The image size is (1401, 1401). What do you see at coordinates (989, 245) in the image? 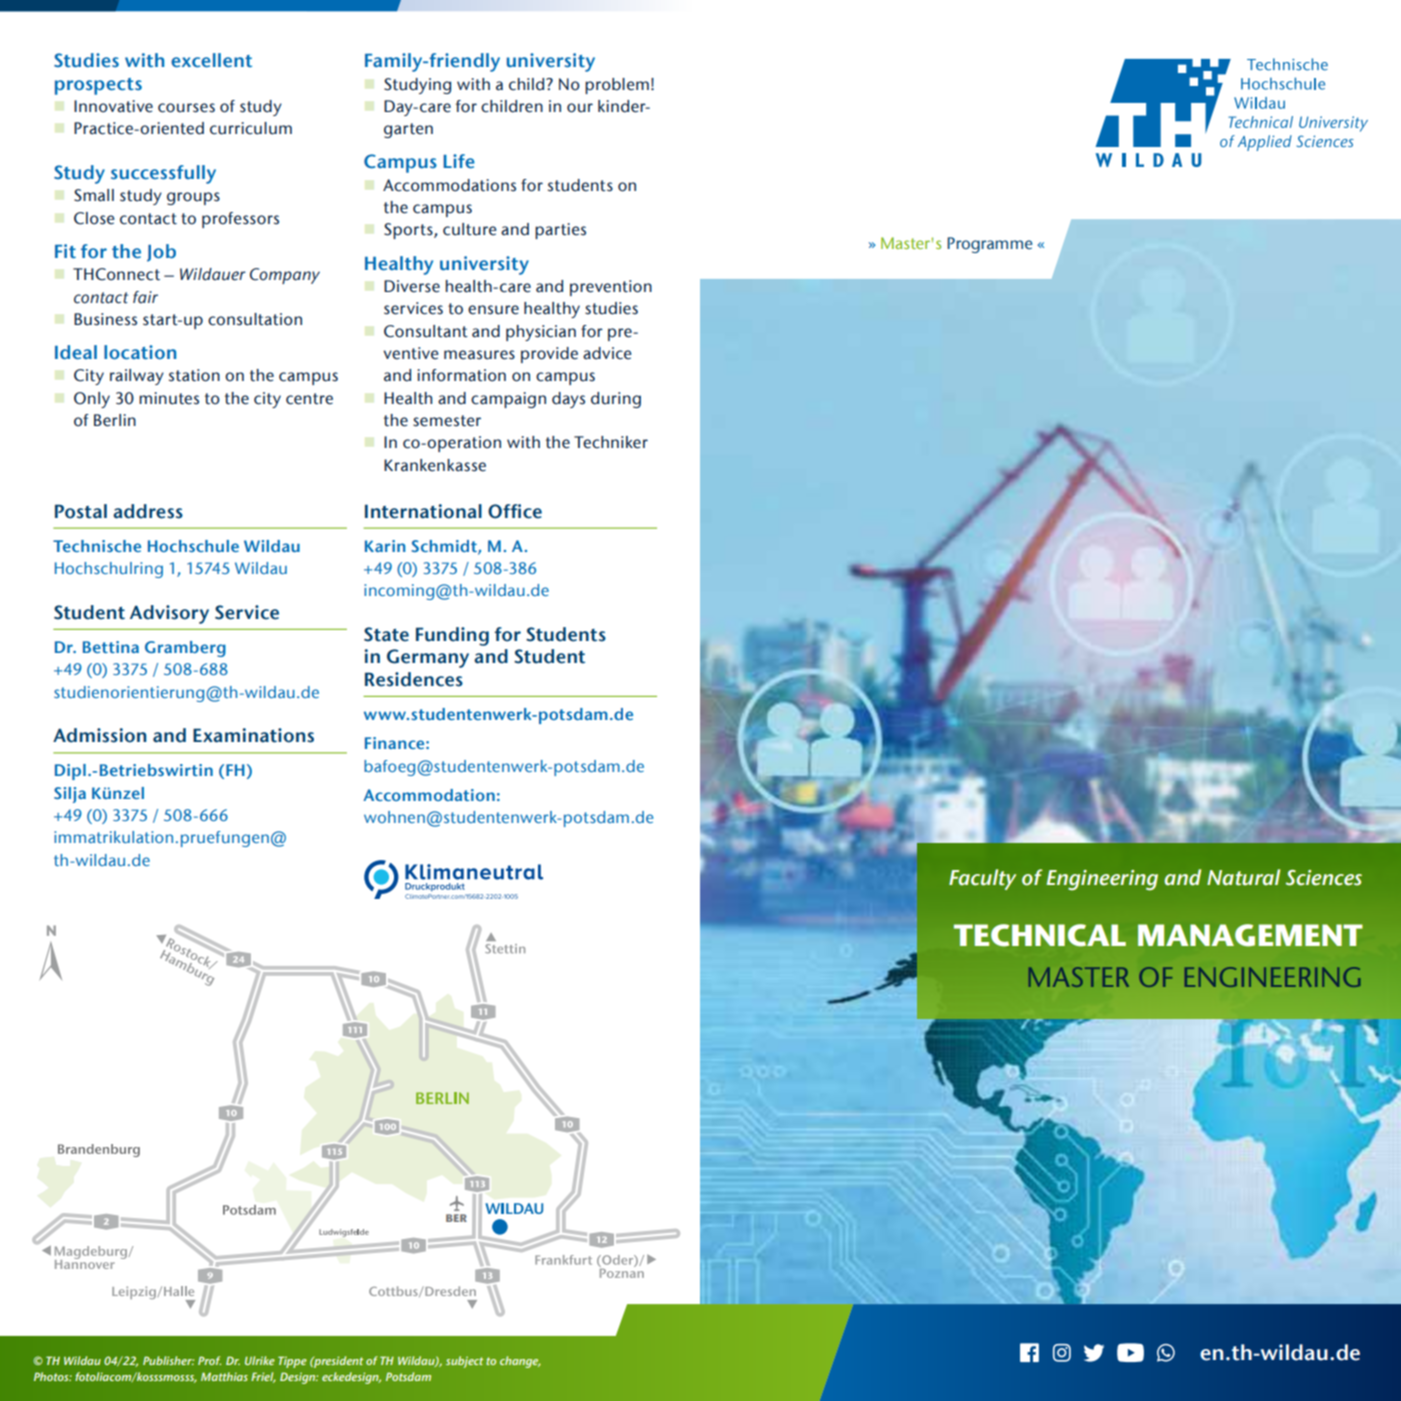
I see `Programme` at bounding box center [989, 245].
